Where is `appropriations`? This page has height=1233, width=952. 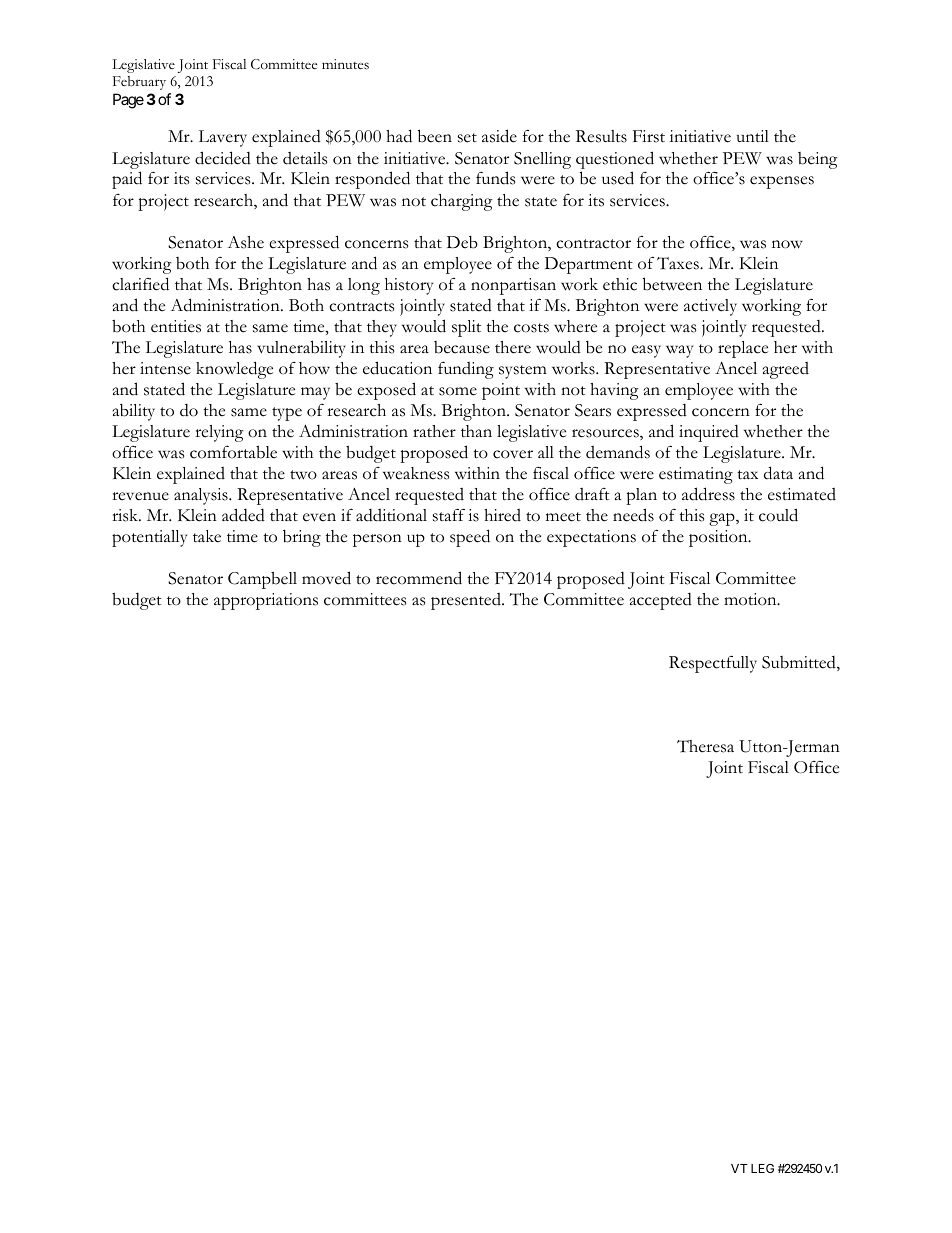 appropriations is located at coordinates (266, 601).
